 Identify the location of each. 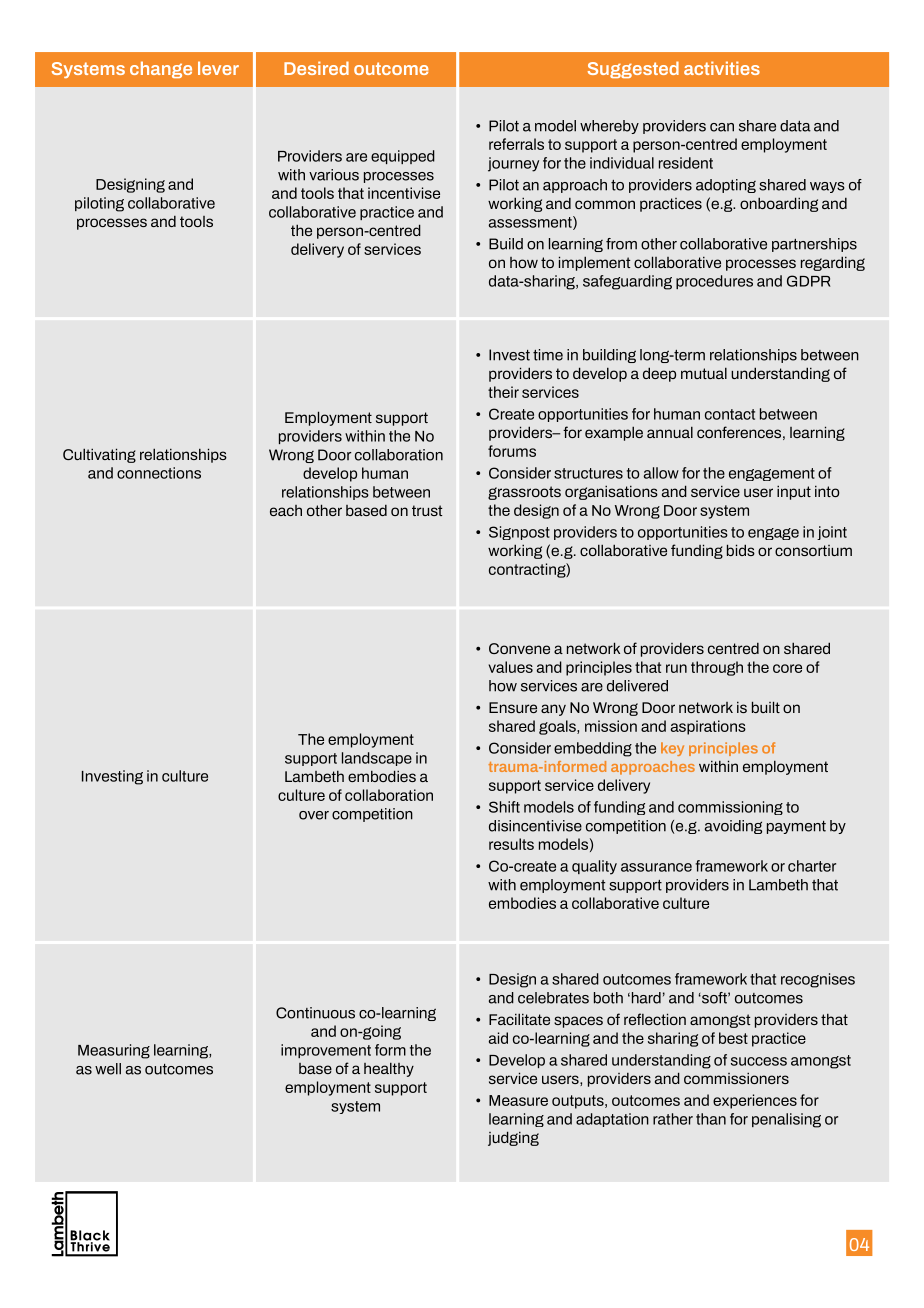
(286, 510).
